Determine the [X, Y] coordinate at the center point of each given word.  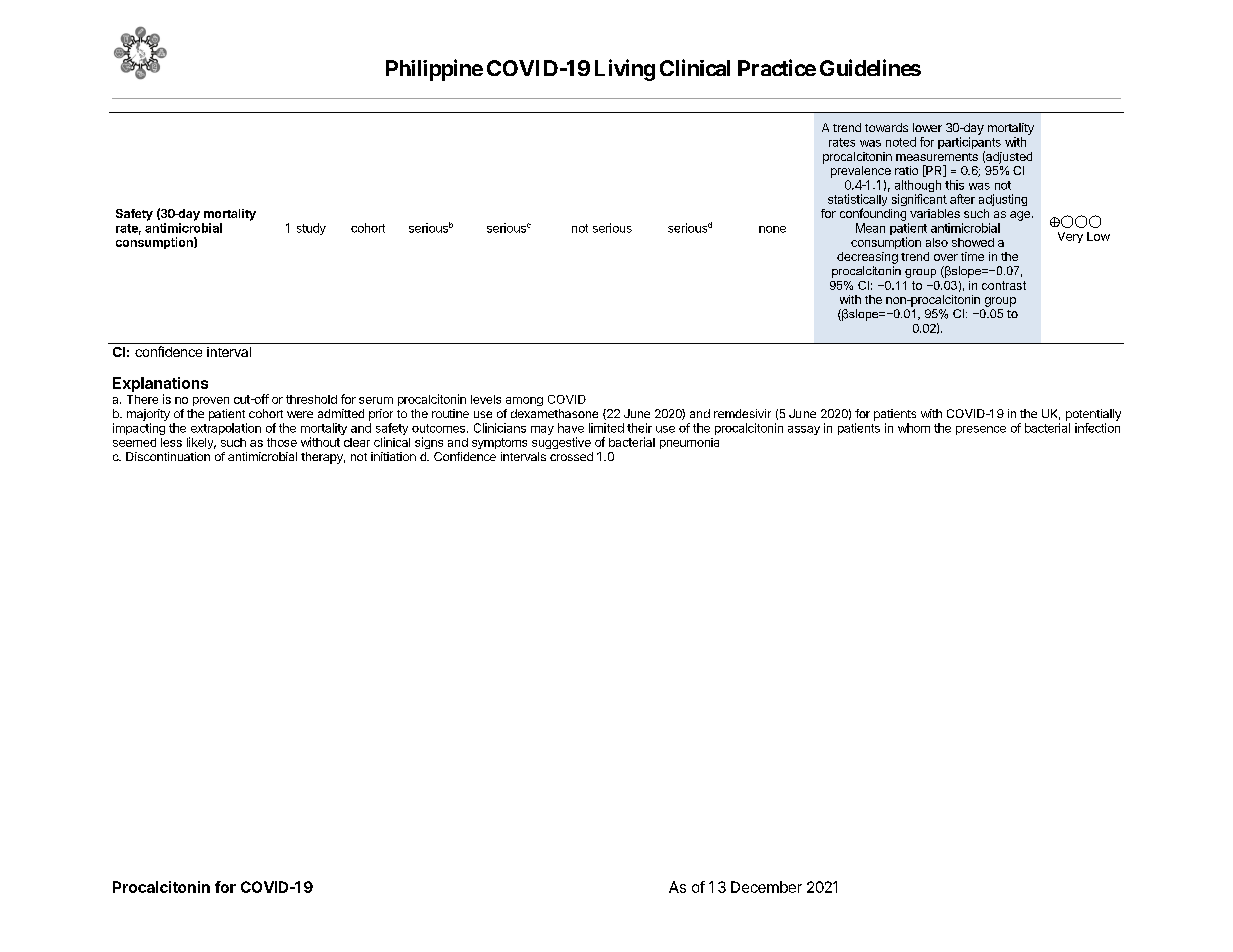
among [524, 401]
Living [625, 70]
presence [981, 430]
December [766, 887]
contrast [1004, 285]
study [311, 229]
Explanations [160, 384]
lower [927, 127]
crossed [571, 456]
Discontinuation [168, 456]
